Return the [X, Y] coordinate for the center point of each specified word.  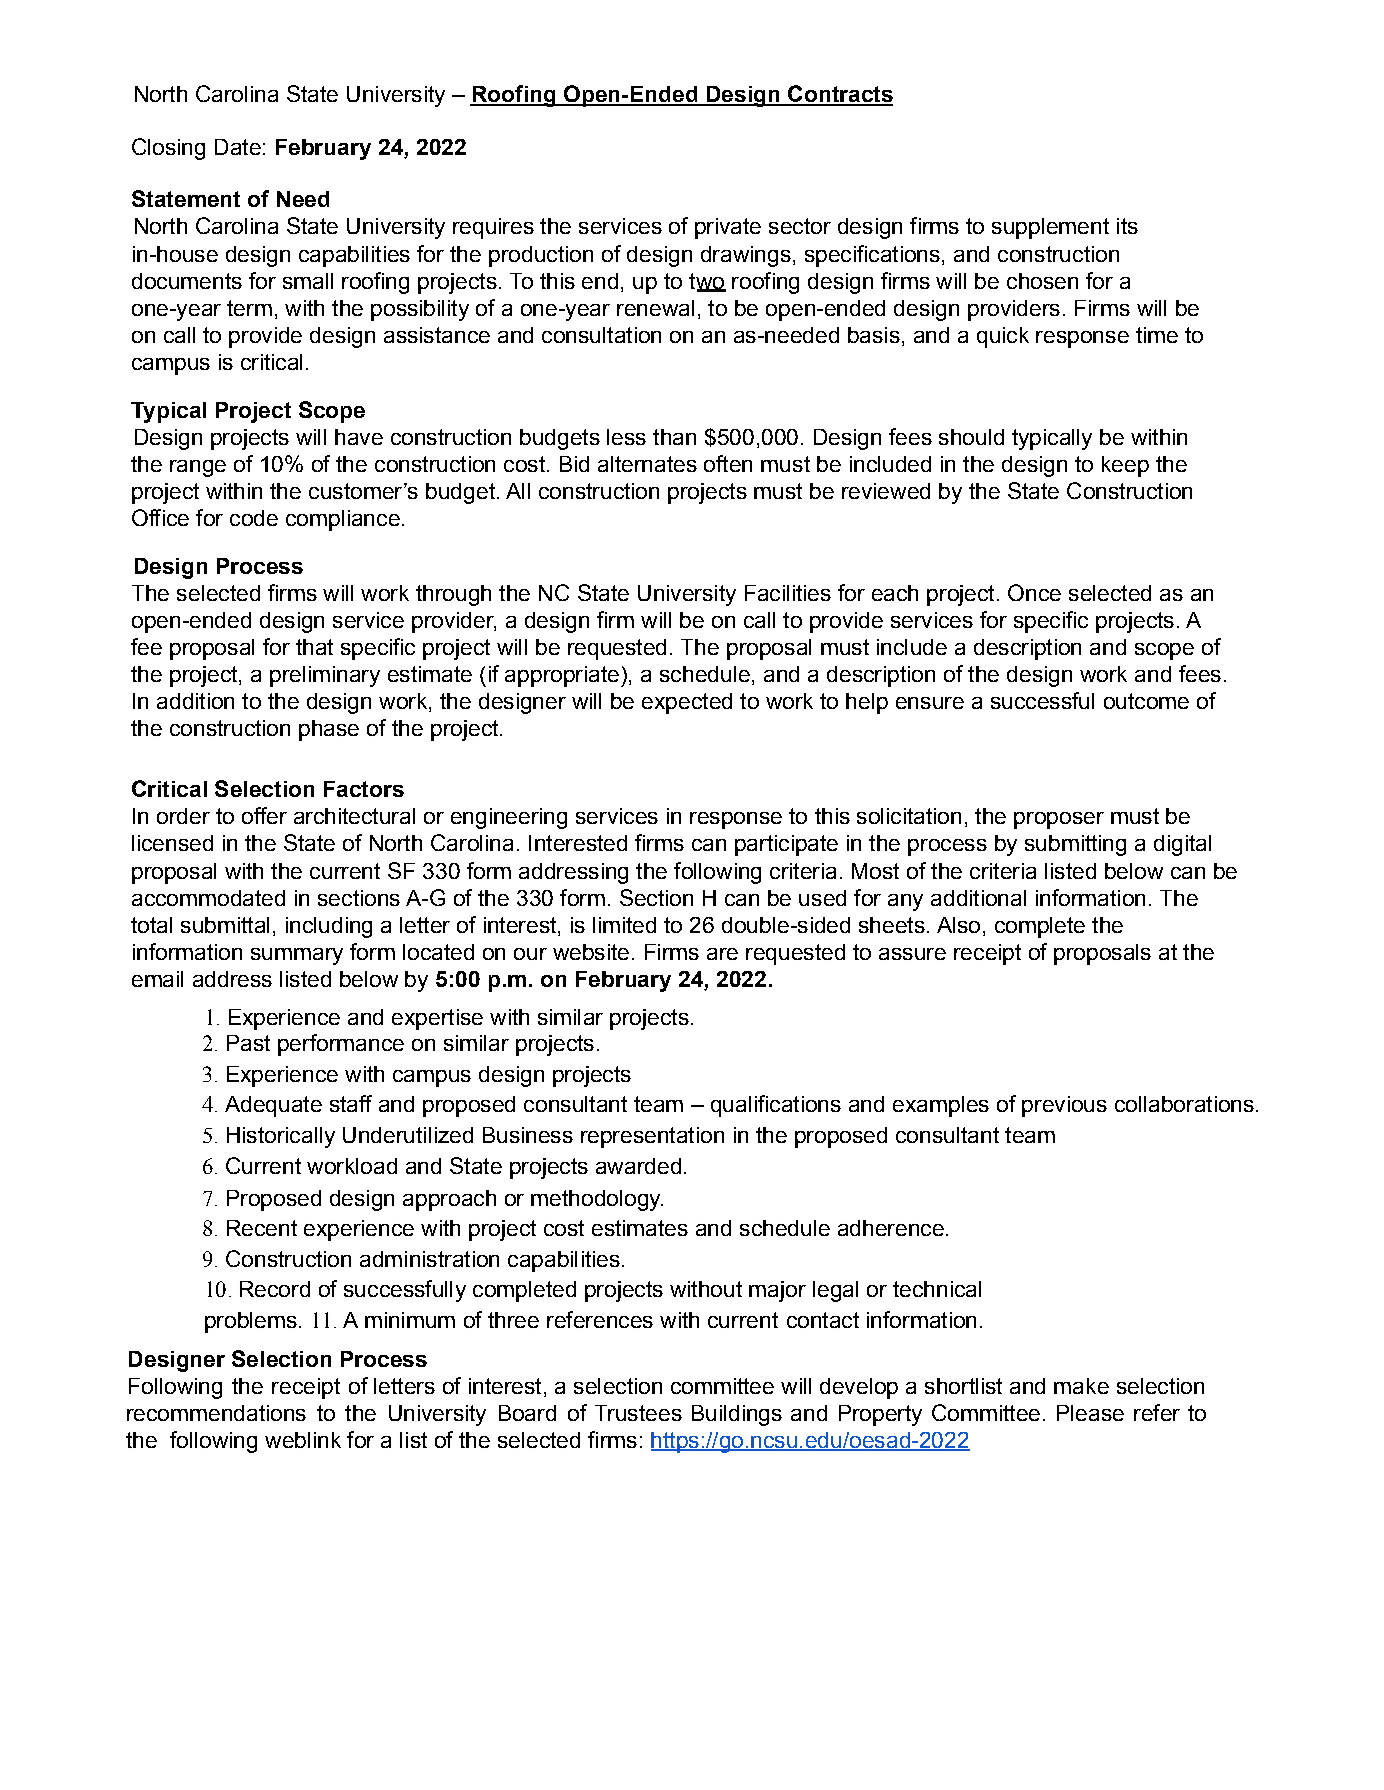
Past [248, 1043]
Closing [168, 149]
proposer [1059, 820]
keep [1125, 466]
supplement [1050, 228]
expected [687, 703]
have [359, 437]
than [674, 437]
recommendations [216, 1413]
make [1081, 1386]
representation [652, 1137]
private [728, 228]
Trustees [638, 1413]
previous [1064, 1106]
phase [329, 730]
